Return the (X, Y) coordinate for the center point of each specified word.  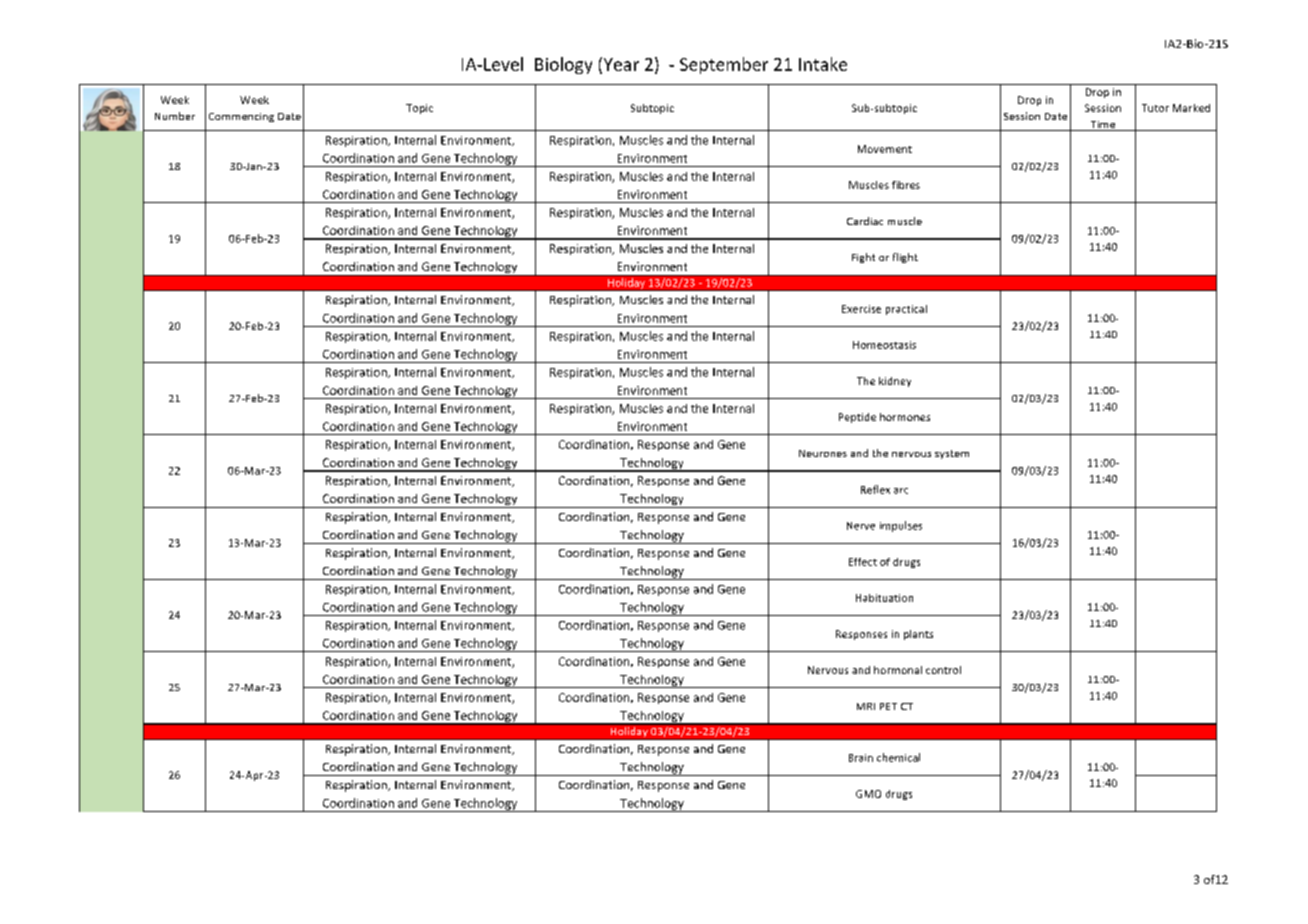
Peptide (857, 418)
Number (175, 116)
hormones (905, 417)
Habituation (884, 598)
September (724, 65)
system (952, 454)
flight (905, 258)
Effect (863, 562)
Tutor (1155, 108)
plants (918, 635)
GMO (868, 794)
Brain (861, 758)
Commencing (241, 117)
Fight (863, 258)
